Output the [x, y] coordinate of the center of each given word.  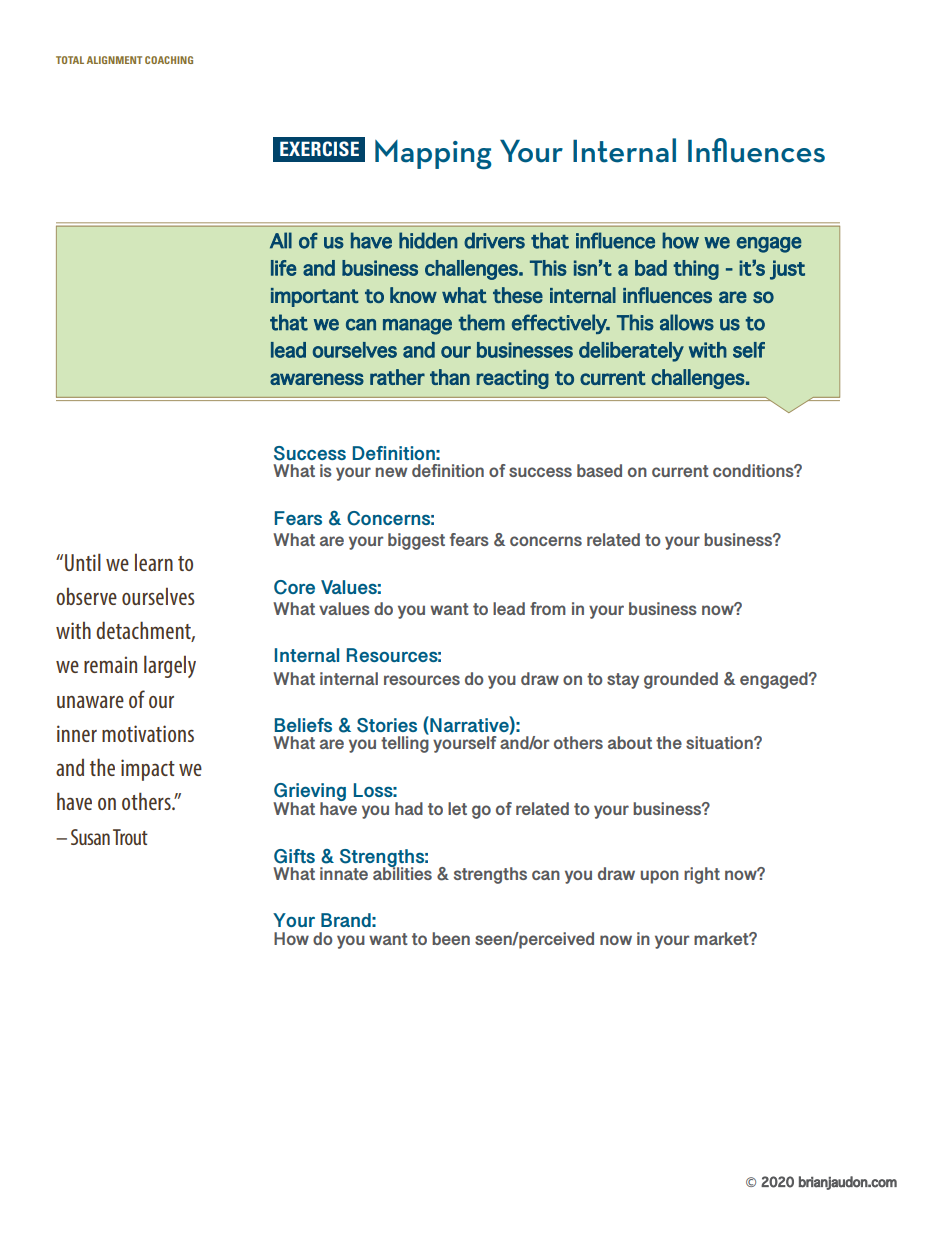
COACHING [169, 60]
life [283, 268]
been [451, 938]
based [599, 470]
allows [687, 322]
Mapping [433, 154]
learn [154, 562]
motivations [148, 733]
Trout [130, 837]
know [413, 295]
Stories [387, 725]
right [702, 875]
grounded [681, 680]
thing [696, 270]
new [391, 472]
